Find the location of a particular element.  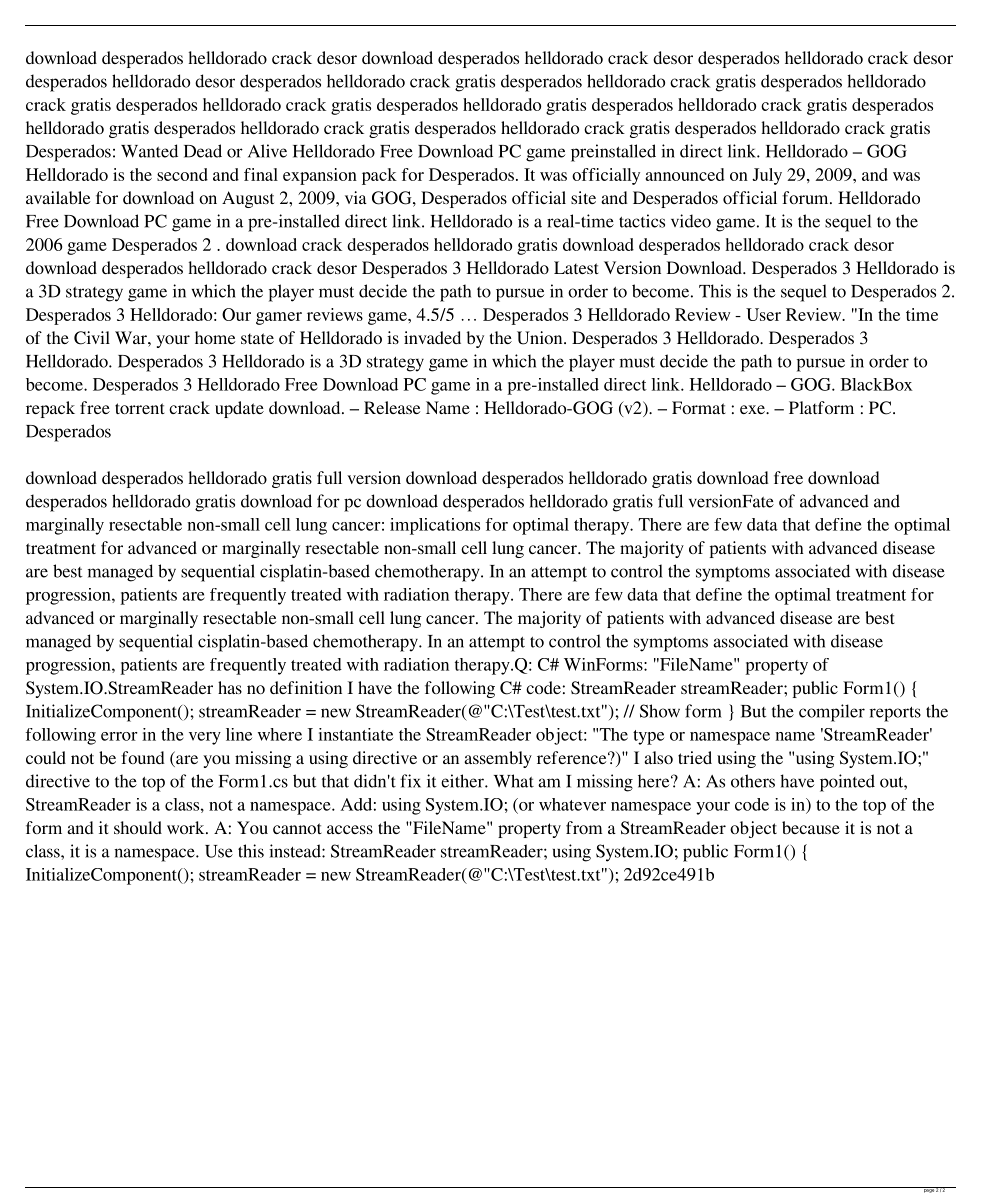

forum is located at coordinates (806, 197).
